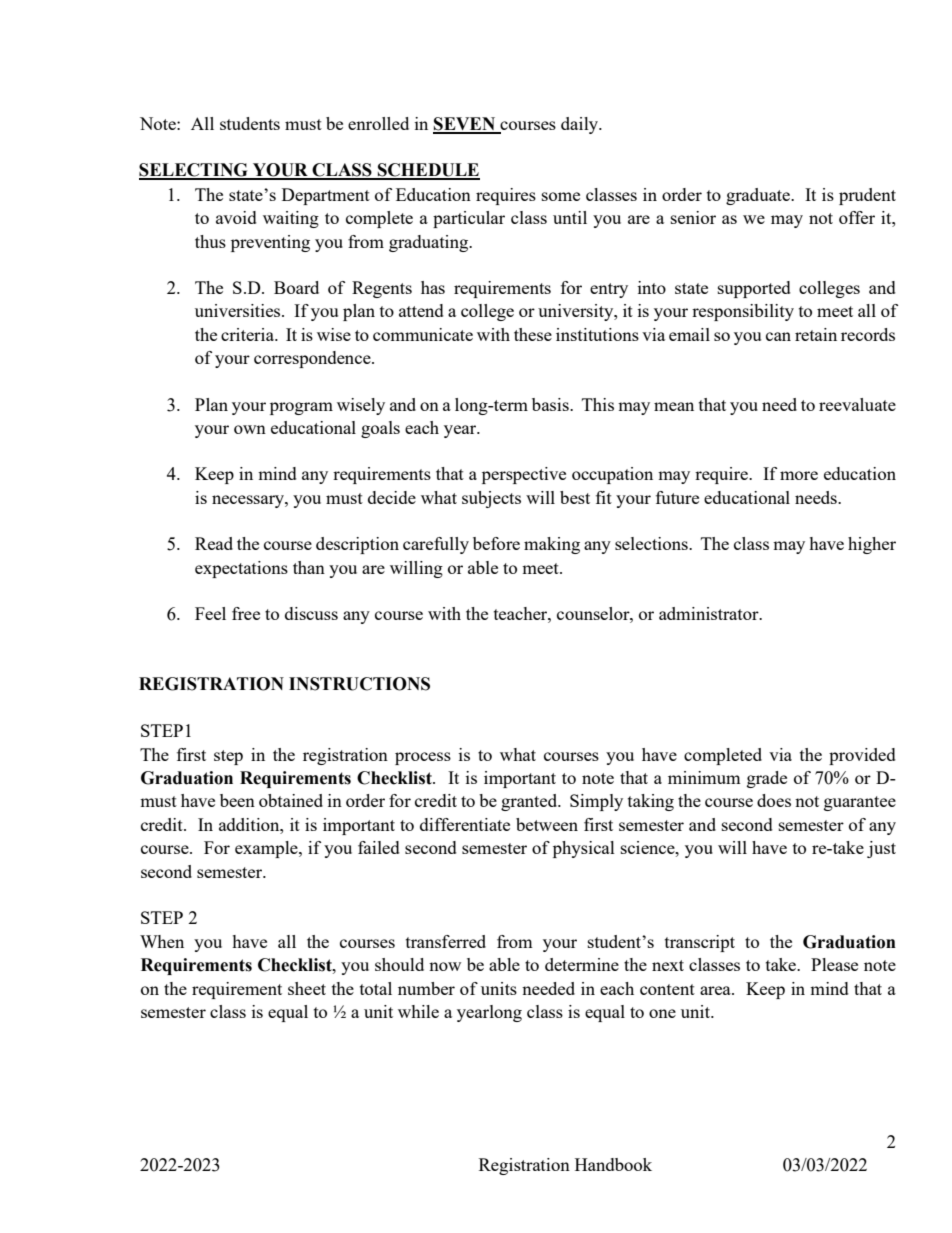 The height and width of the page is (1233, 952). What do you see at coordinates (710, 613) in the page?
I see `administrator` at bounding box center [710, 613].
